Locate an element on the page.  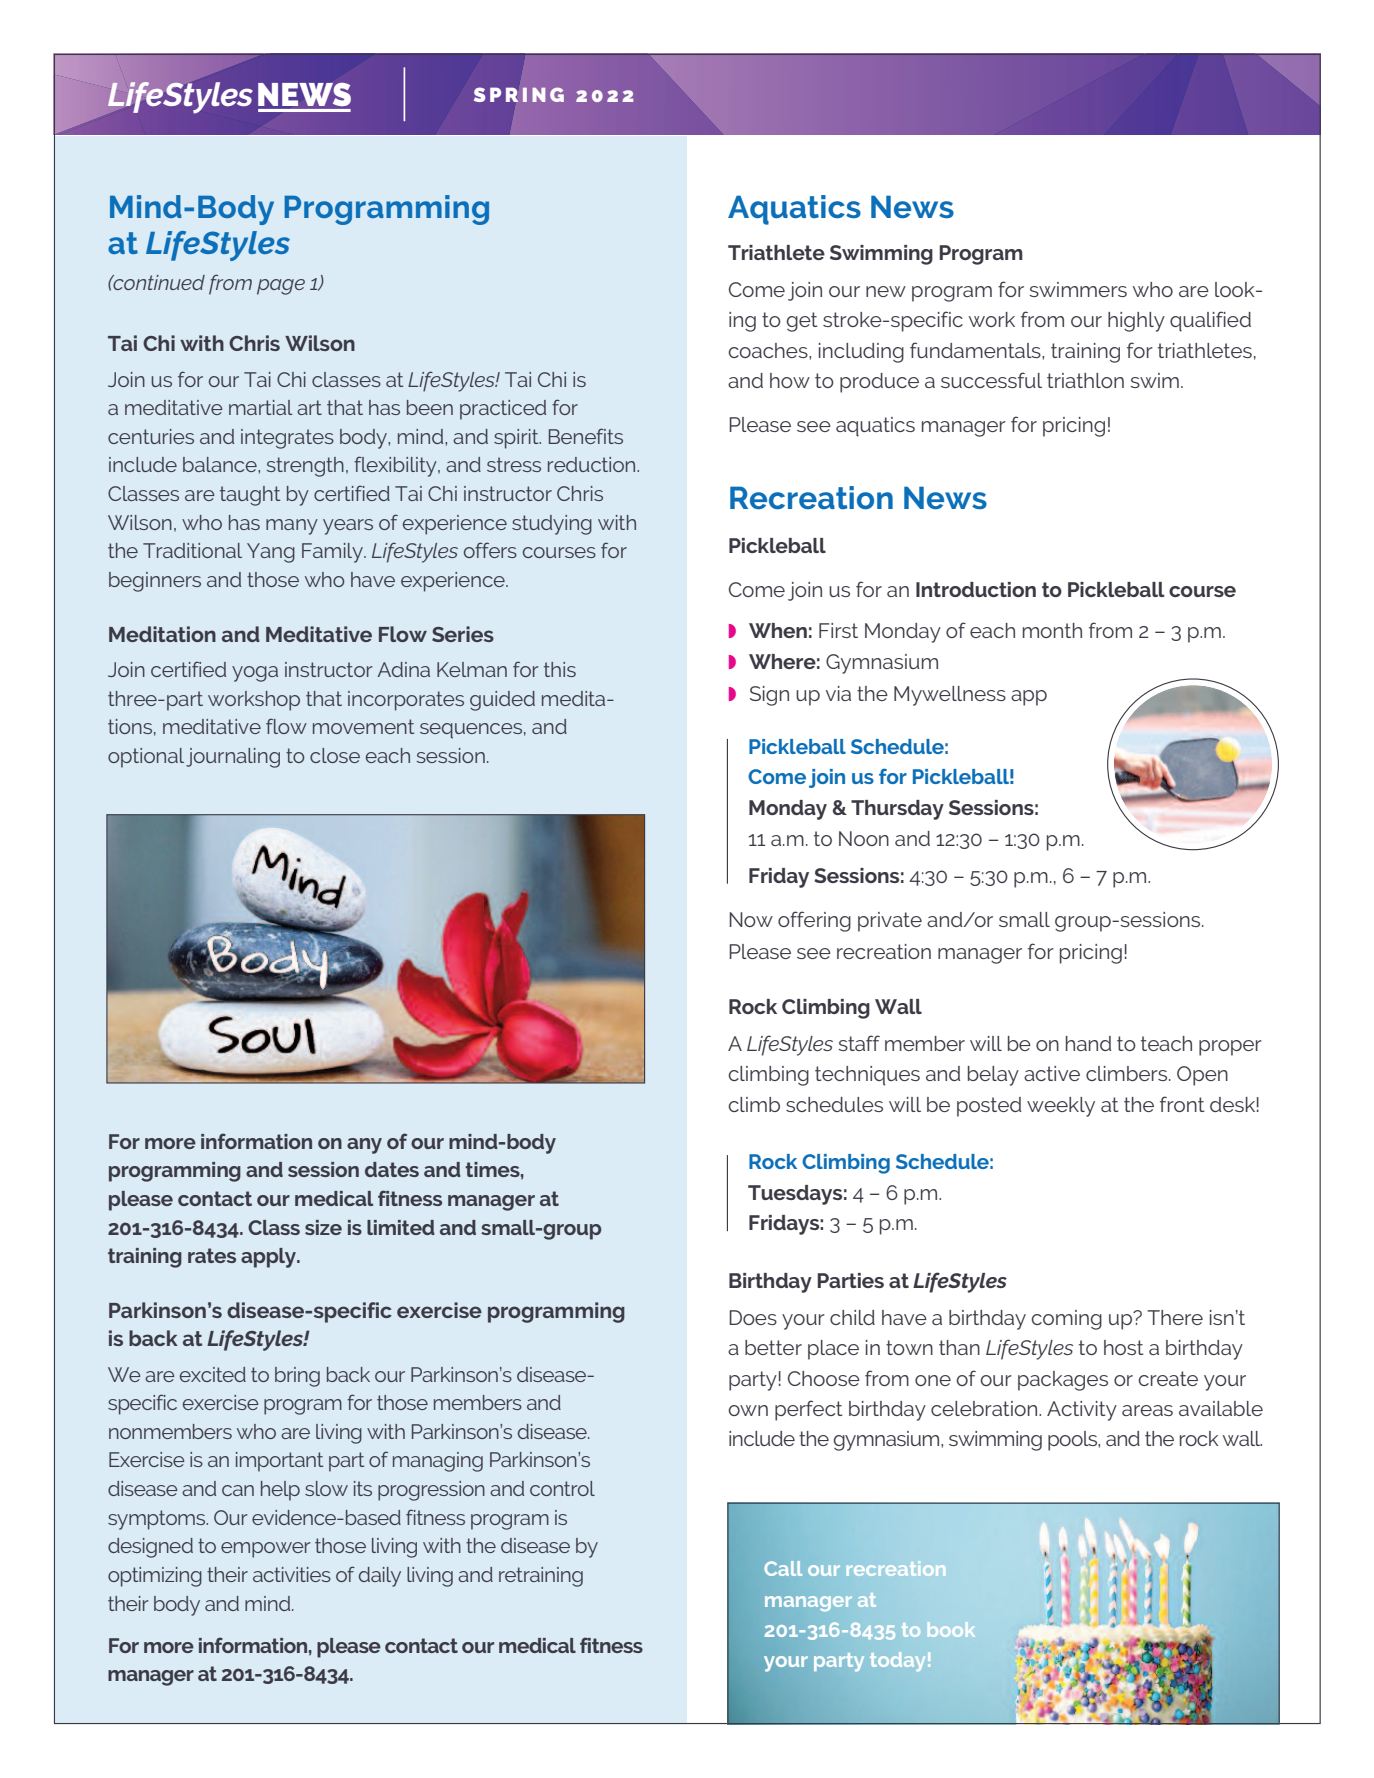
activities is located at coordinates (292, 1574).
